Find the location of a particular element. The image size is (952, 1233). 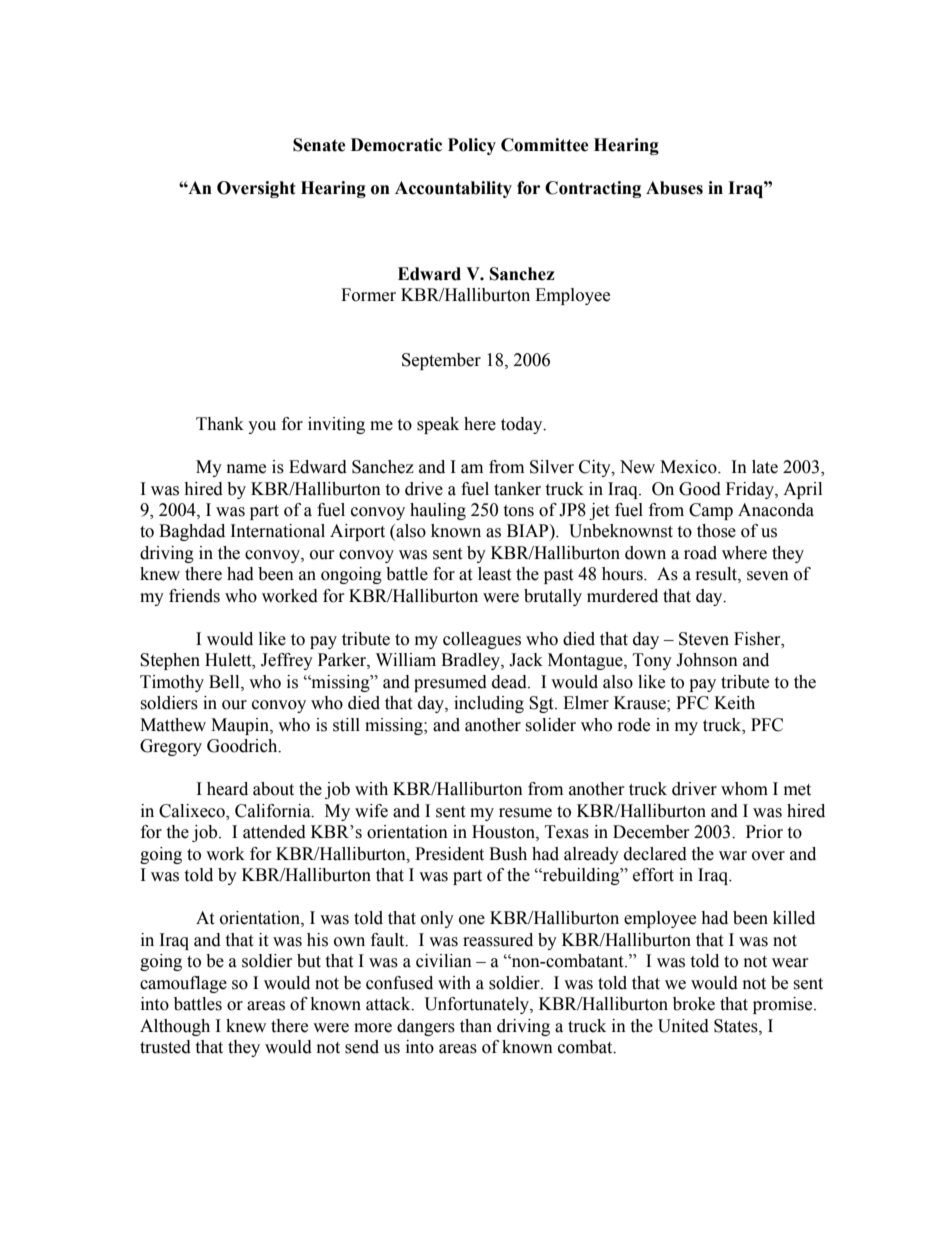

Senate is located at coordinates (319, 145).
